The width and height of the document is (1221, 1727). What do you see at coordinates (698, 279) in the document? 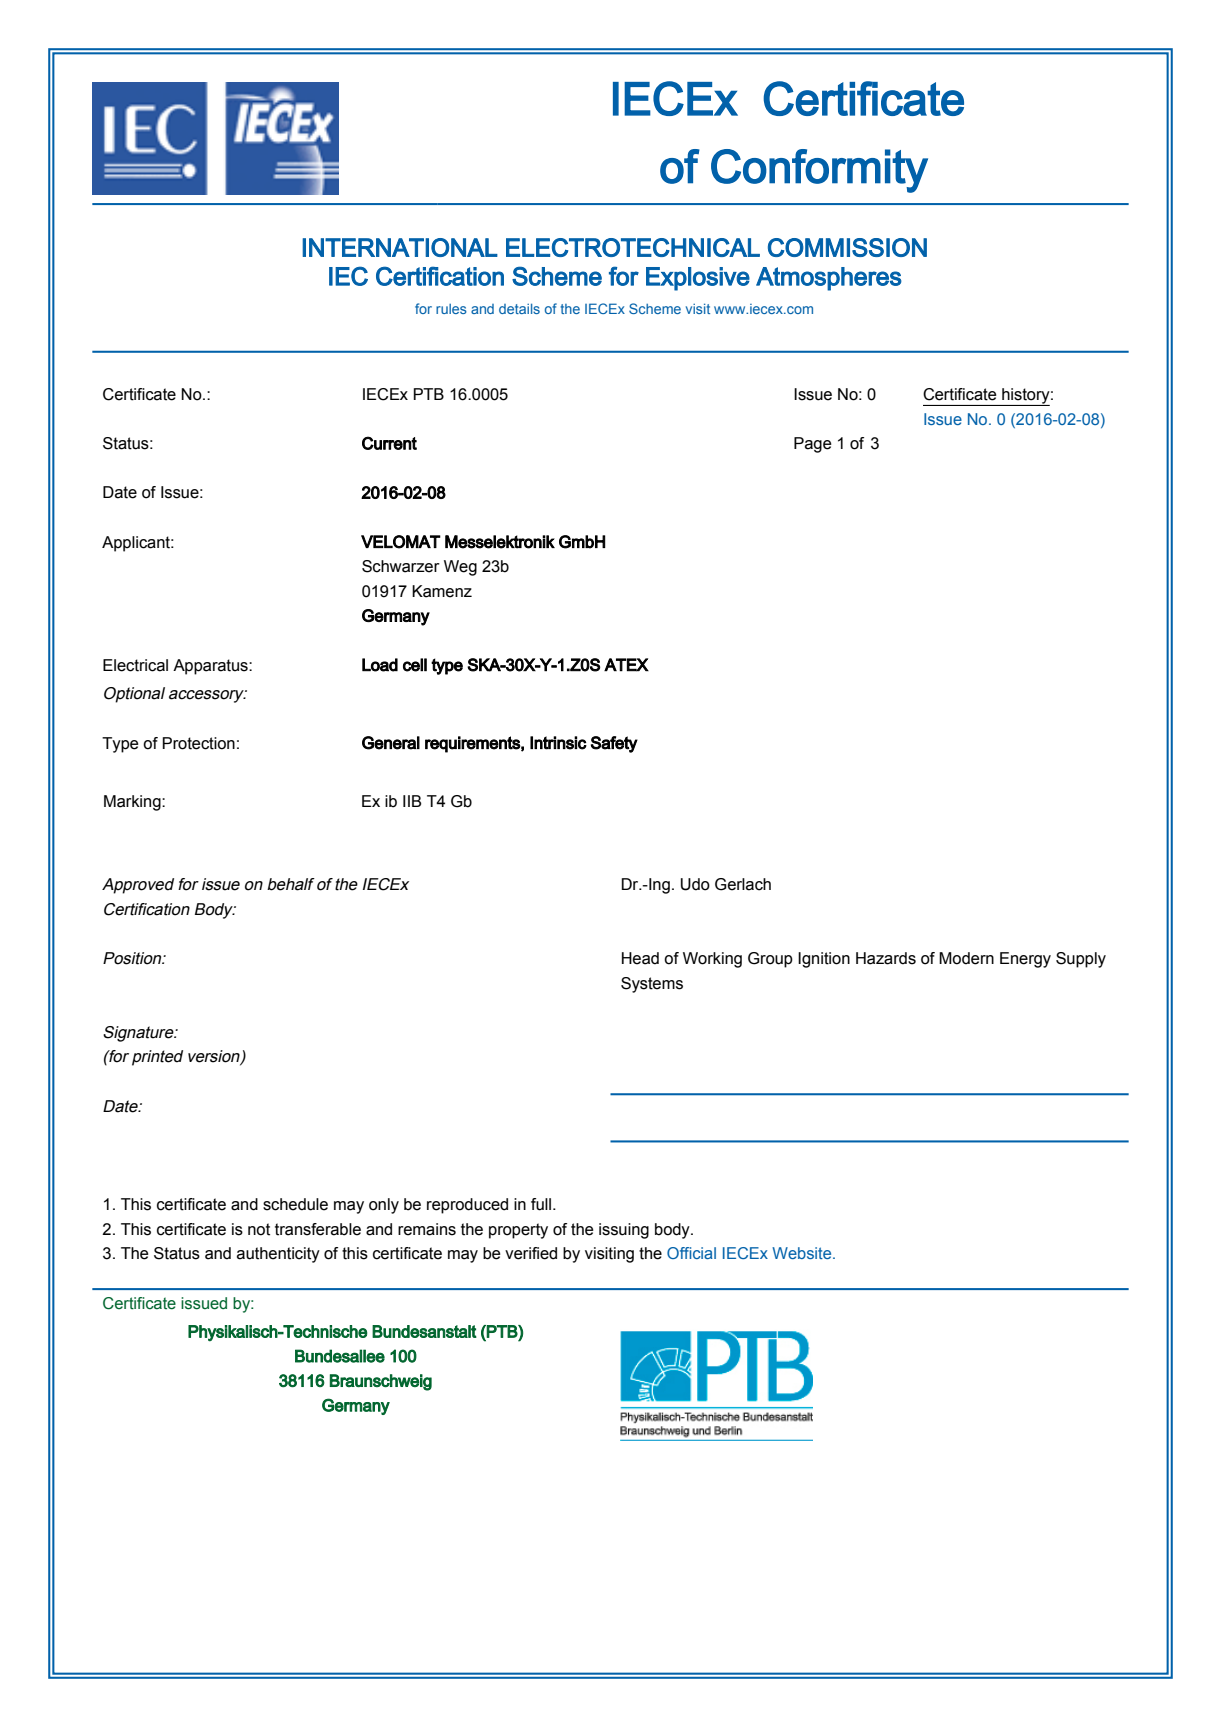
I see `Explosive` at bounding box center [698, 279].
